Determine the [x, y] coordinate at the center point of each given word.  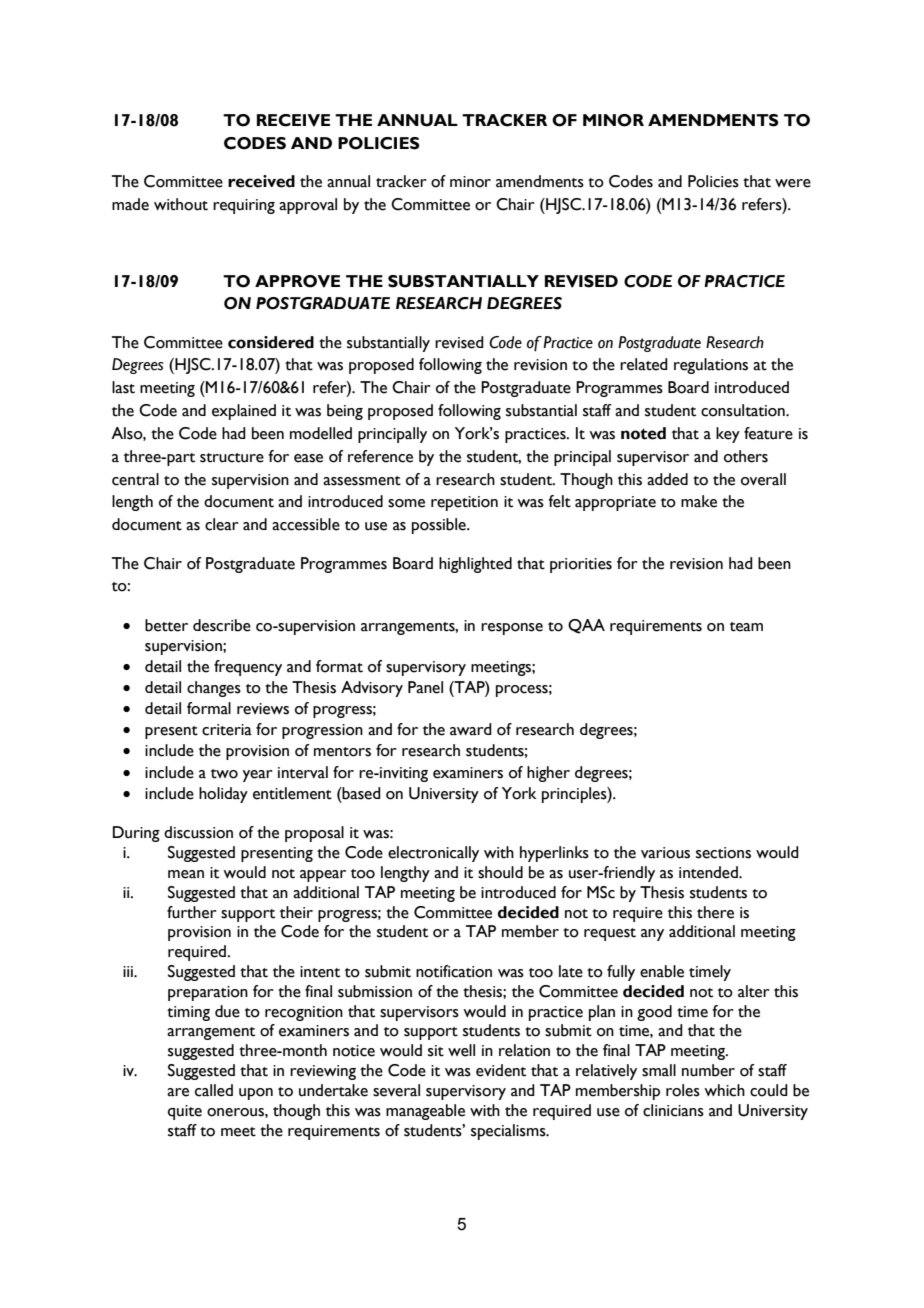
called [214, 1090]
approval [308, 206]
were [793, 183]
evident [501, 1070]
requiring [244, 206]
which [724, 1090]
